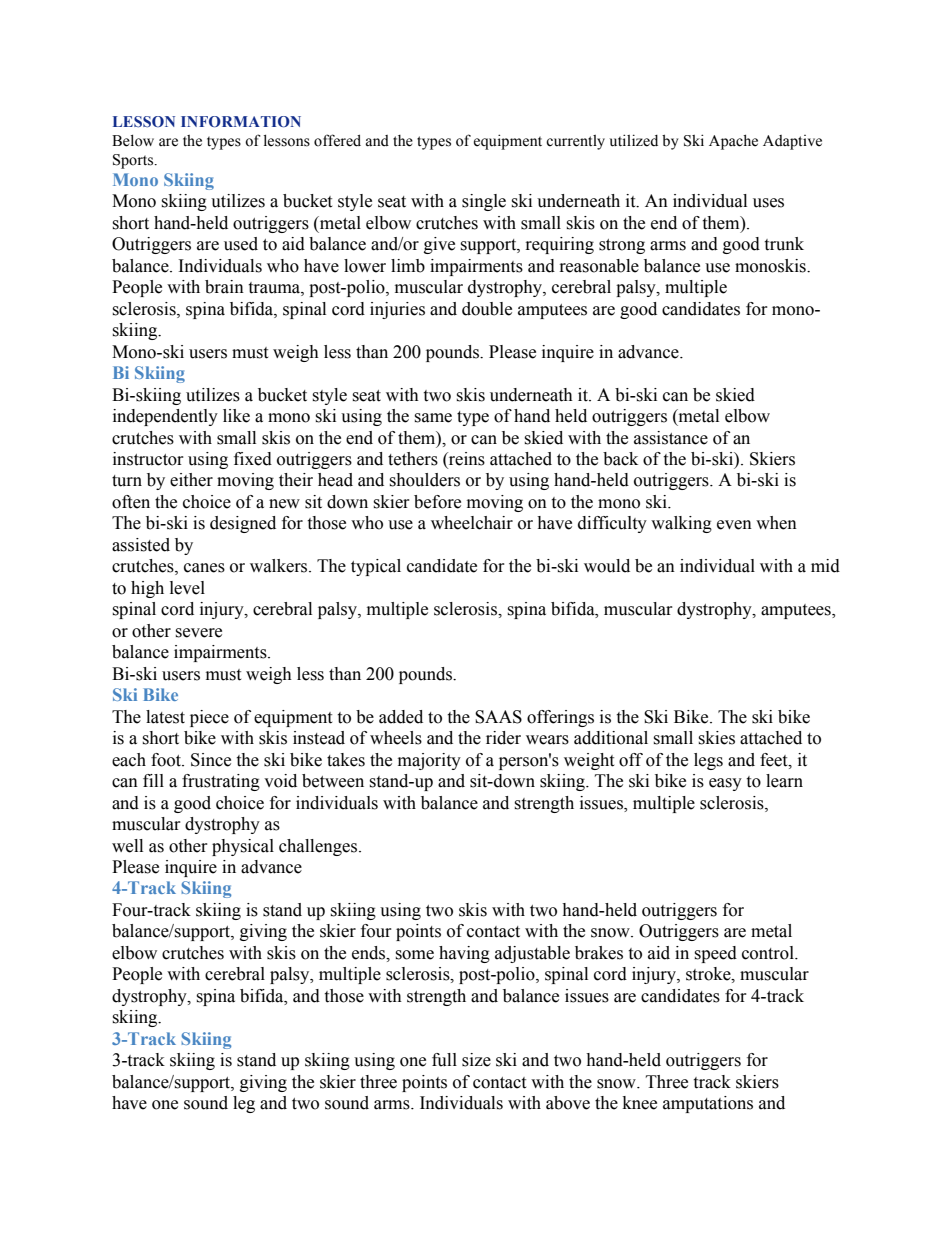 The height and width of the screenshot is (1233, 952). I want to click on single, so click(484, 202).
